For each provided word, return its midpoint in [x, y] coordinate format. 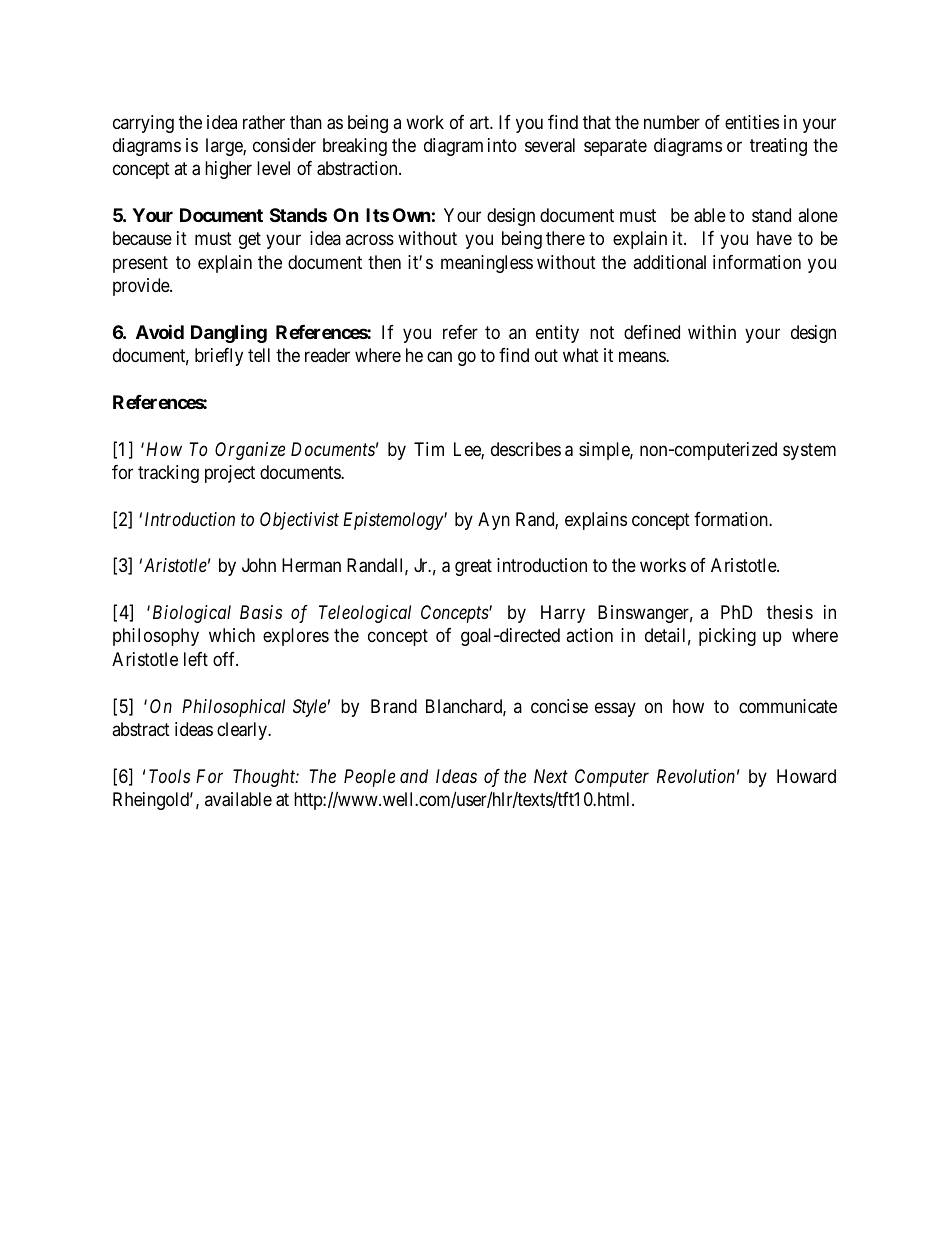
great [473, 568]
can [439, 357]
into [502, 145]
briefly [219, 357]
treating [778, 147]
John [259, 565]
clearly [243, 731]
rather [264, 122]
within [712, 332]
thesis [790, 612]
